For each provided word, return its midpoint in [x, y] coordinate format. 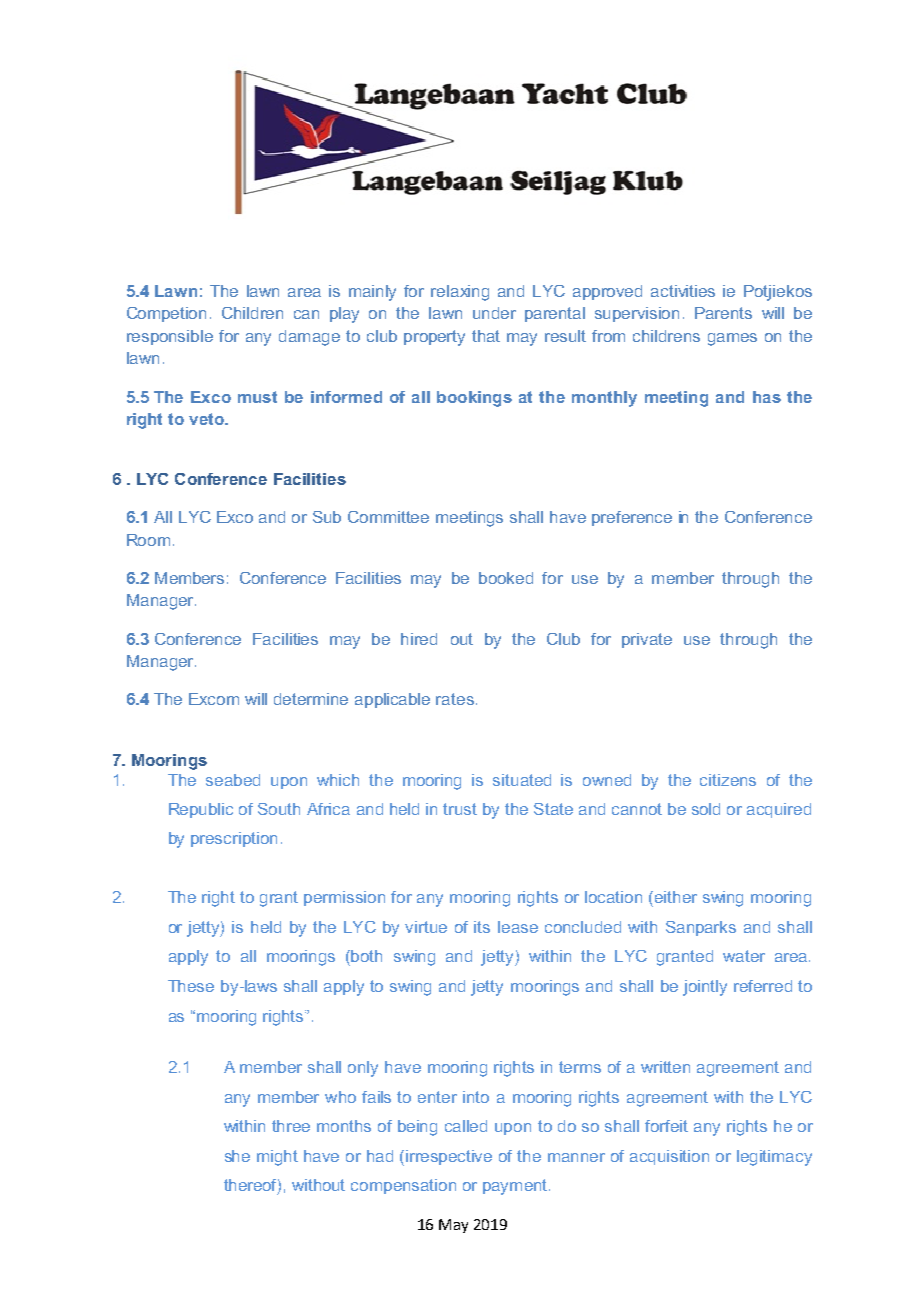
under [494, 313]
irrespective [449, 1157]
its [482, 927]
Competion [166, 314]
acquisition [669, 1157]
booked [506, 578]
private [647, 640]
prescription [234, 839]
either [674, 897]
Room [148, 540]
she [237, 1156]
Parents [723, 313]
